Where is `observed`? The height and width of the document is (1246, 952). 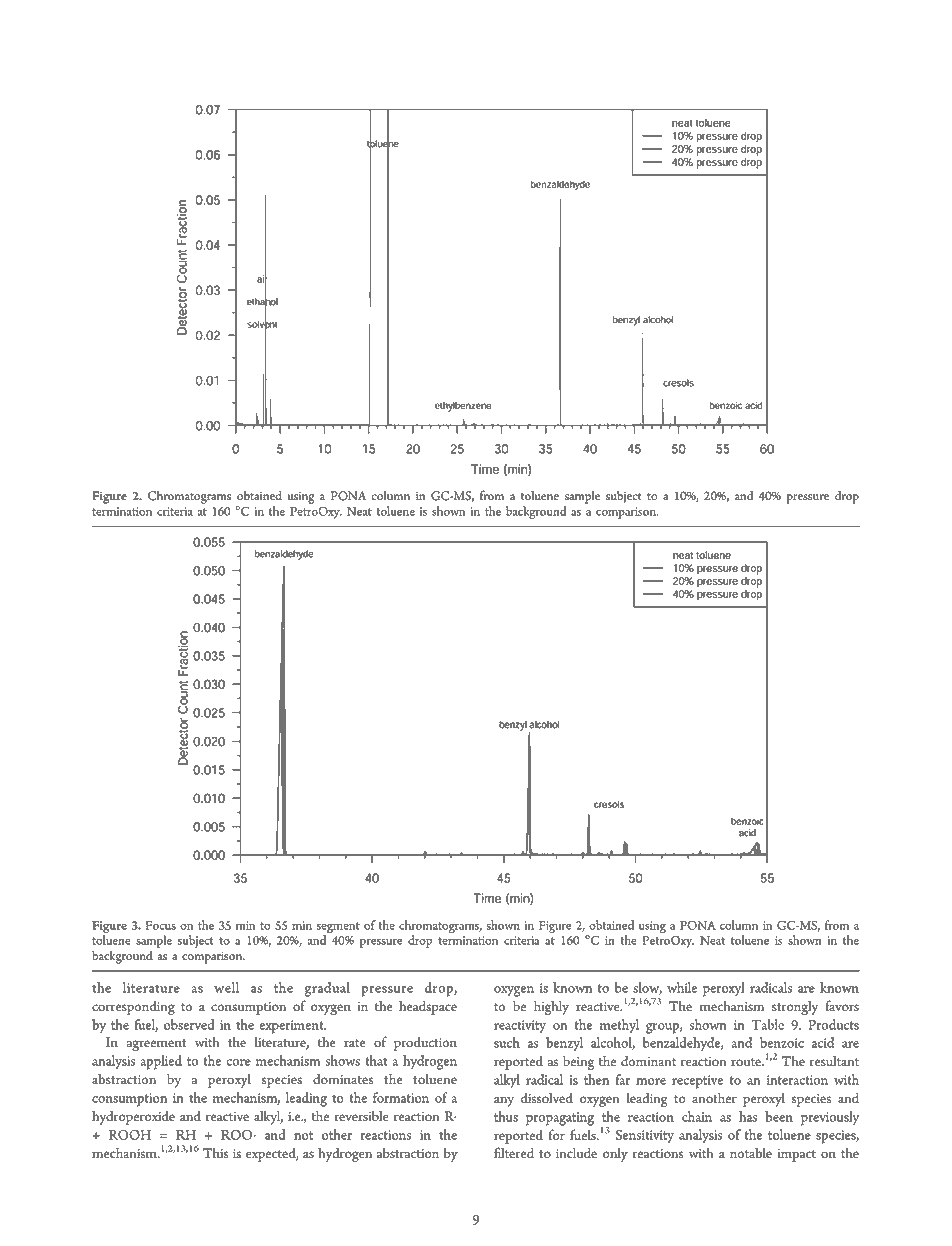
observed is located at coordinates (189, 1024).
